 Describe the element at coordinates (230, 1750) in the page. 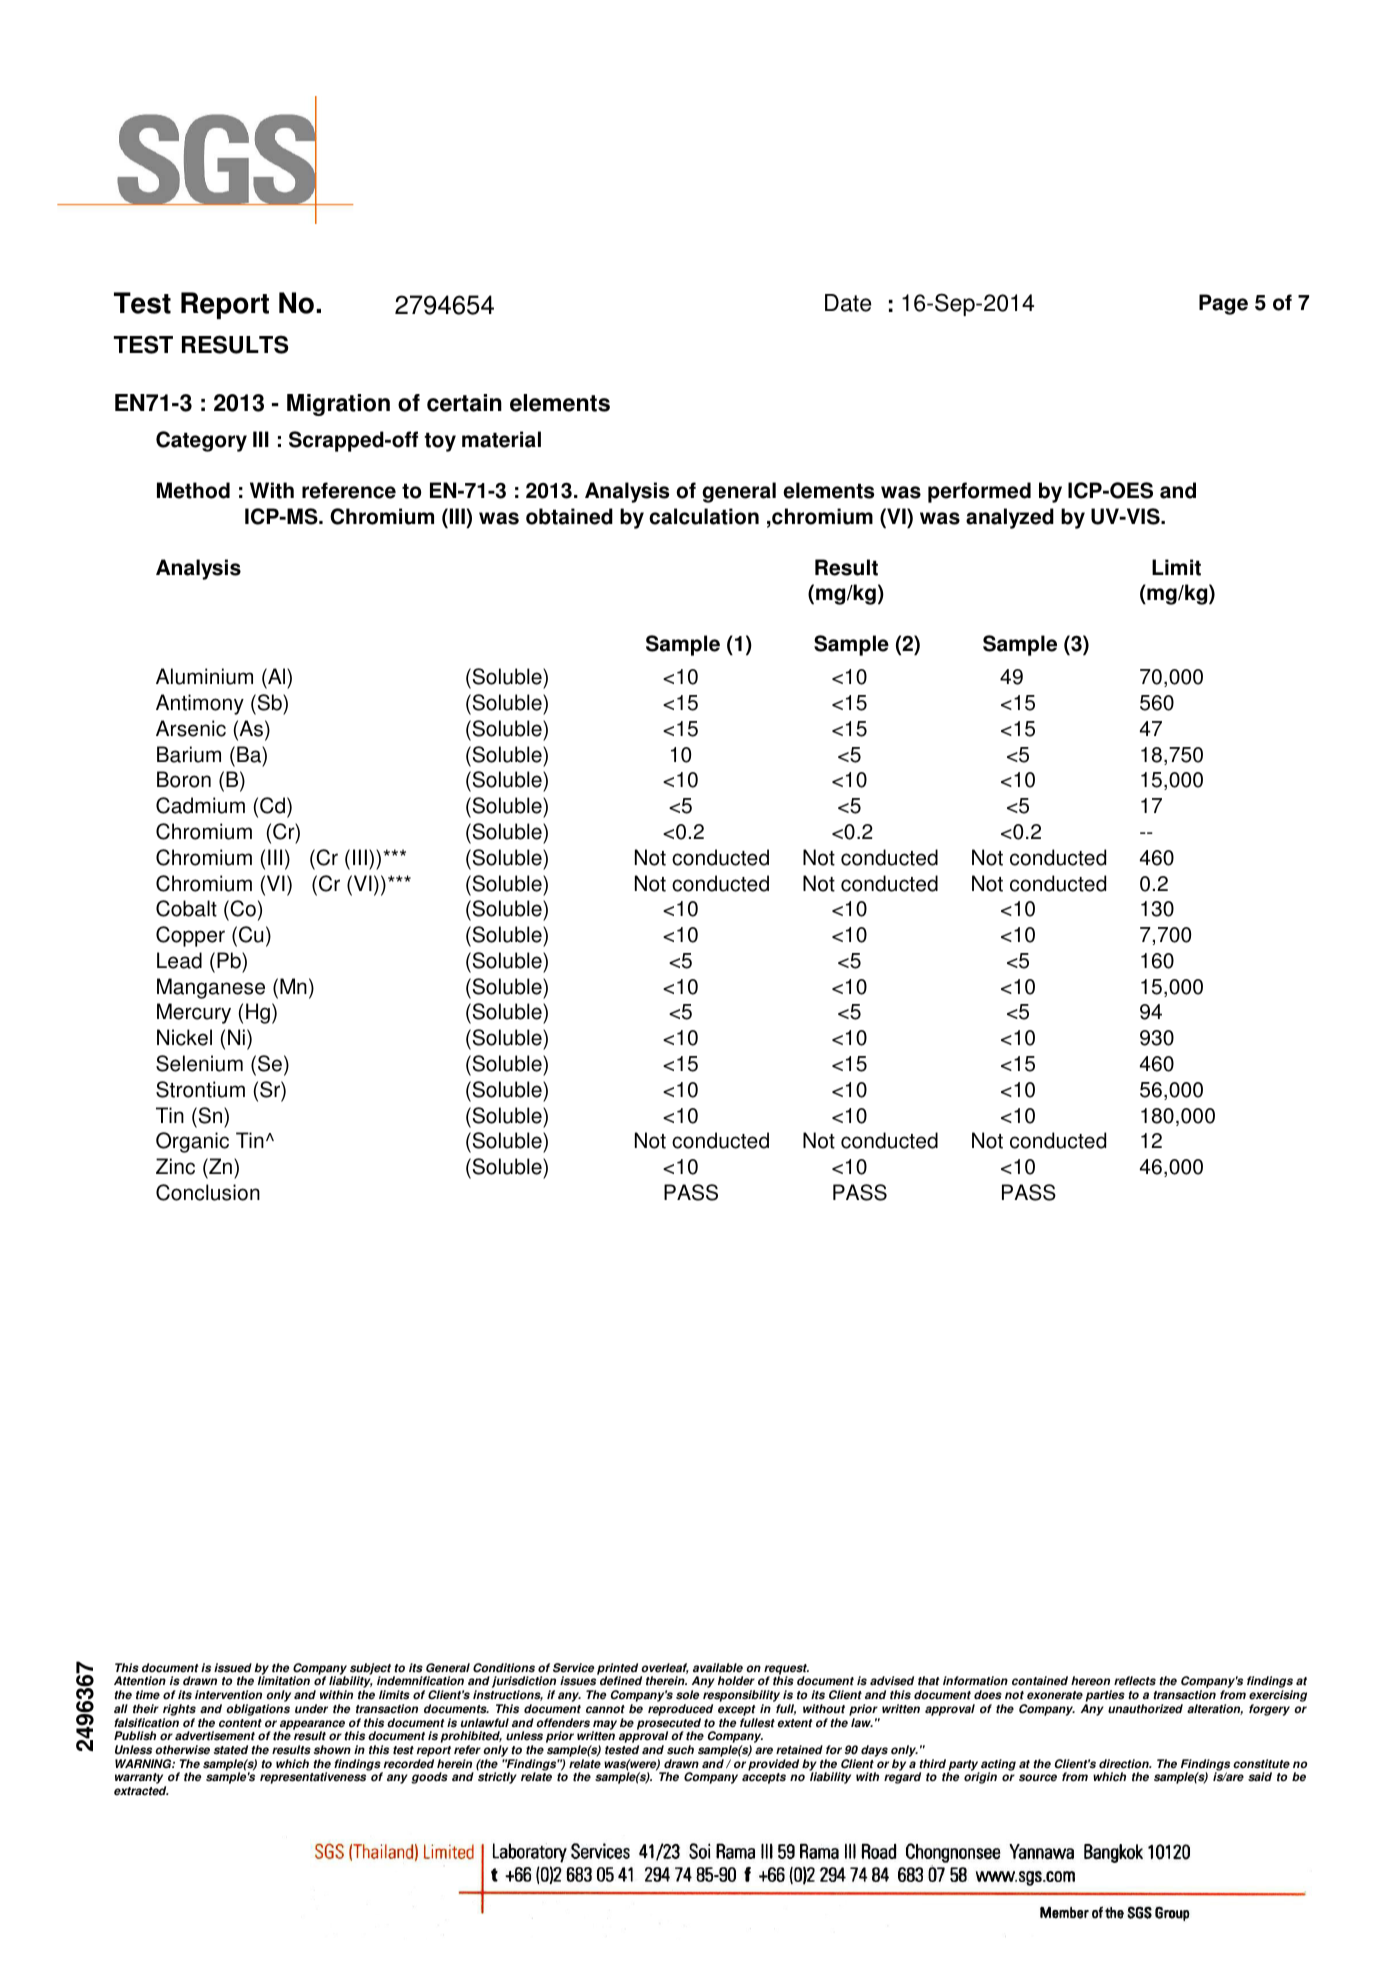

I see `stated` at that location.
